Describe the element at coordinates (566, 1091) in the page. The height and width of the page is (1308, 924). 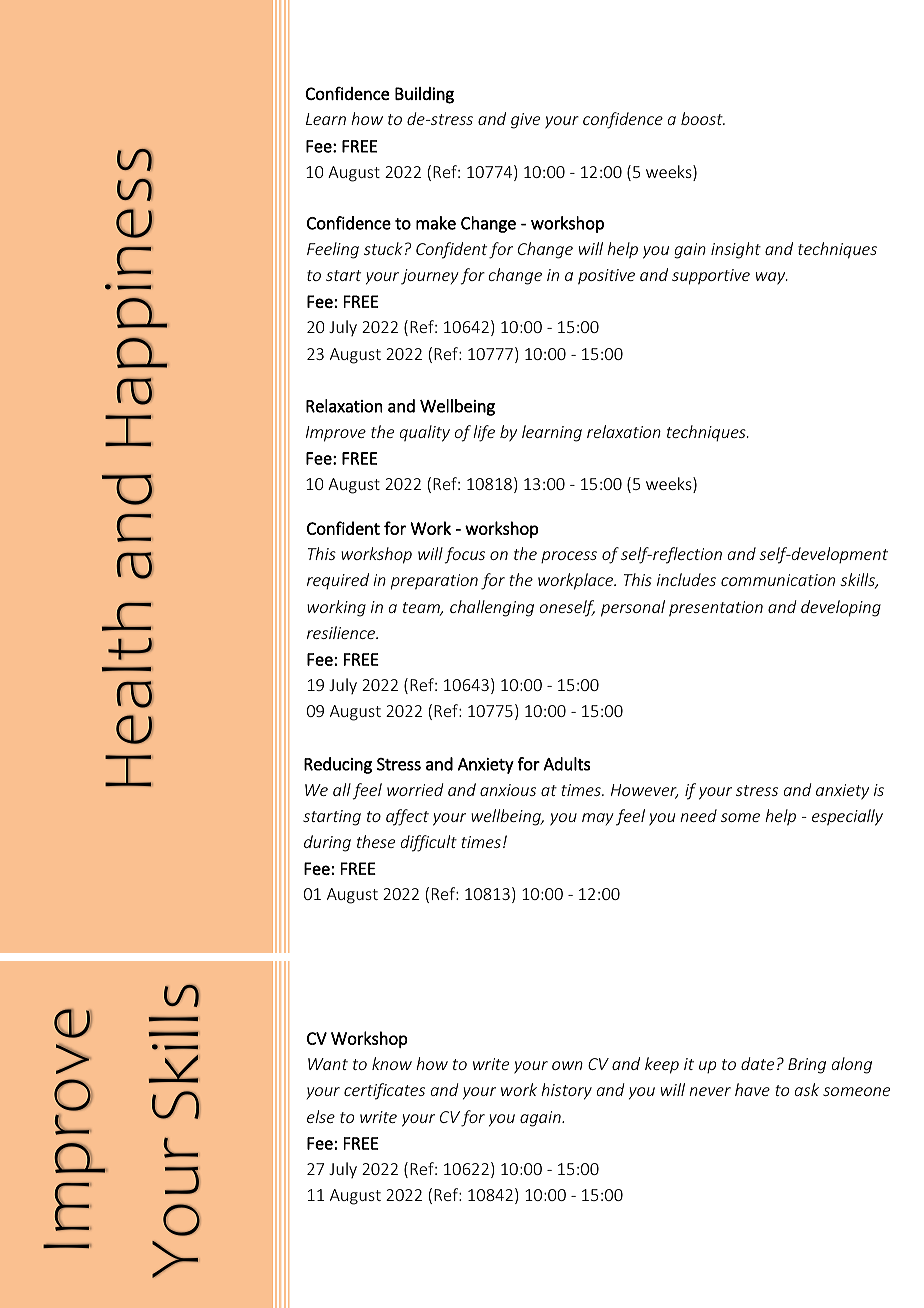
I see `history` at that location.
